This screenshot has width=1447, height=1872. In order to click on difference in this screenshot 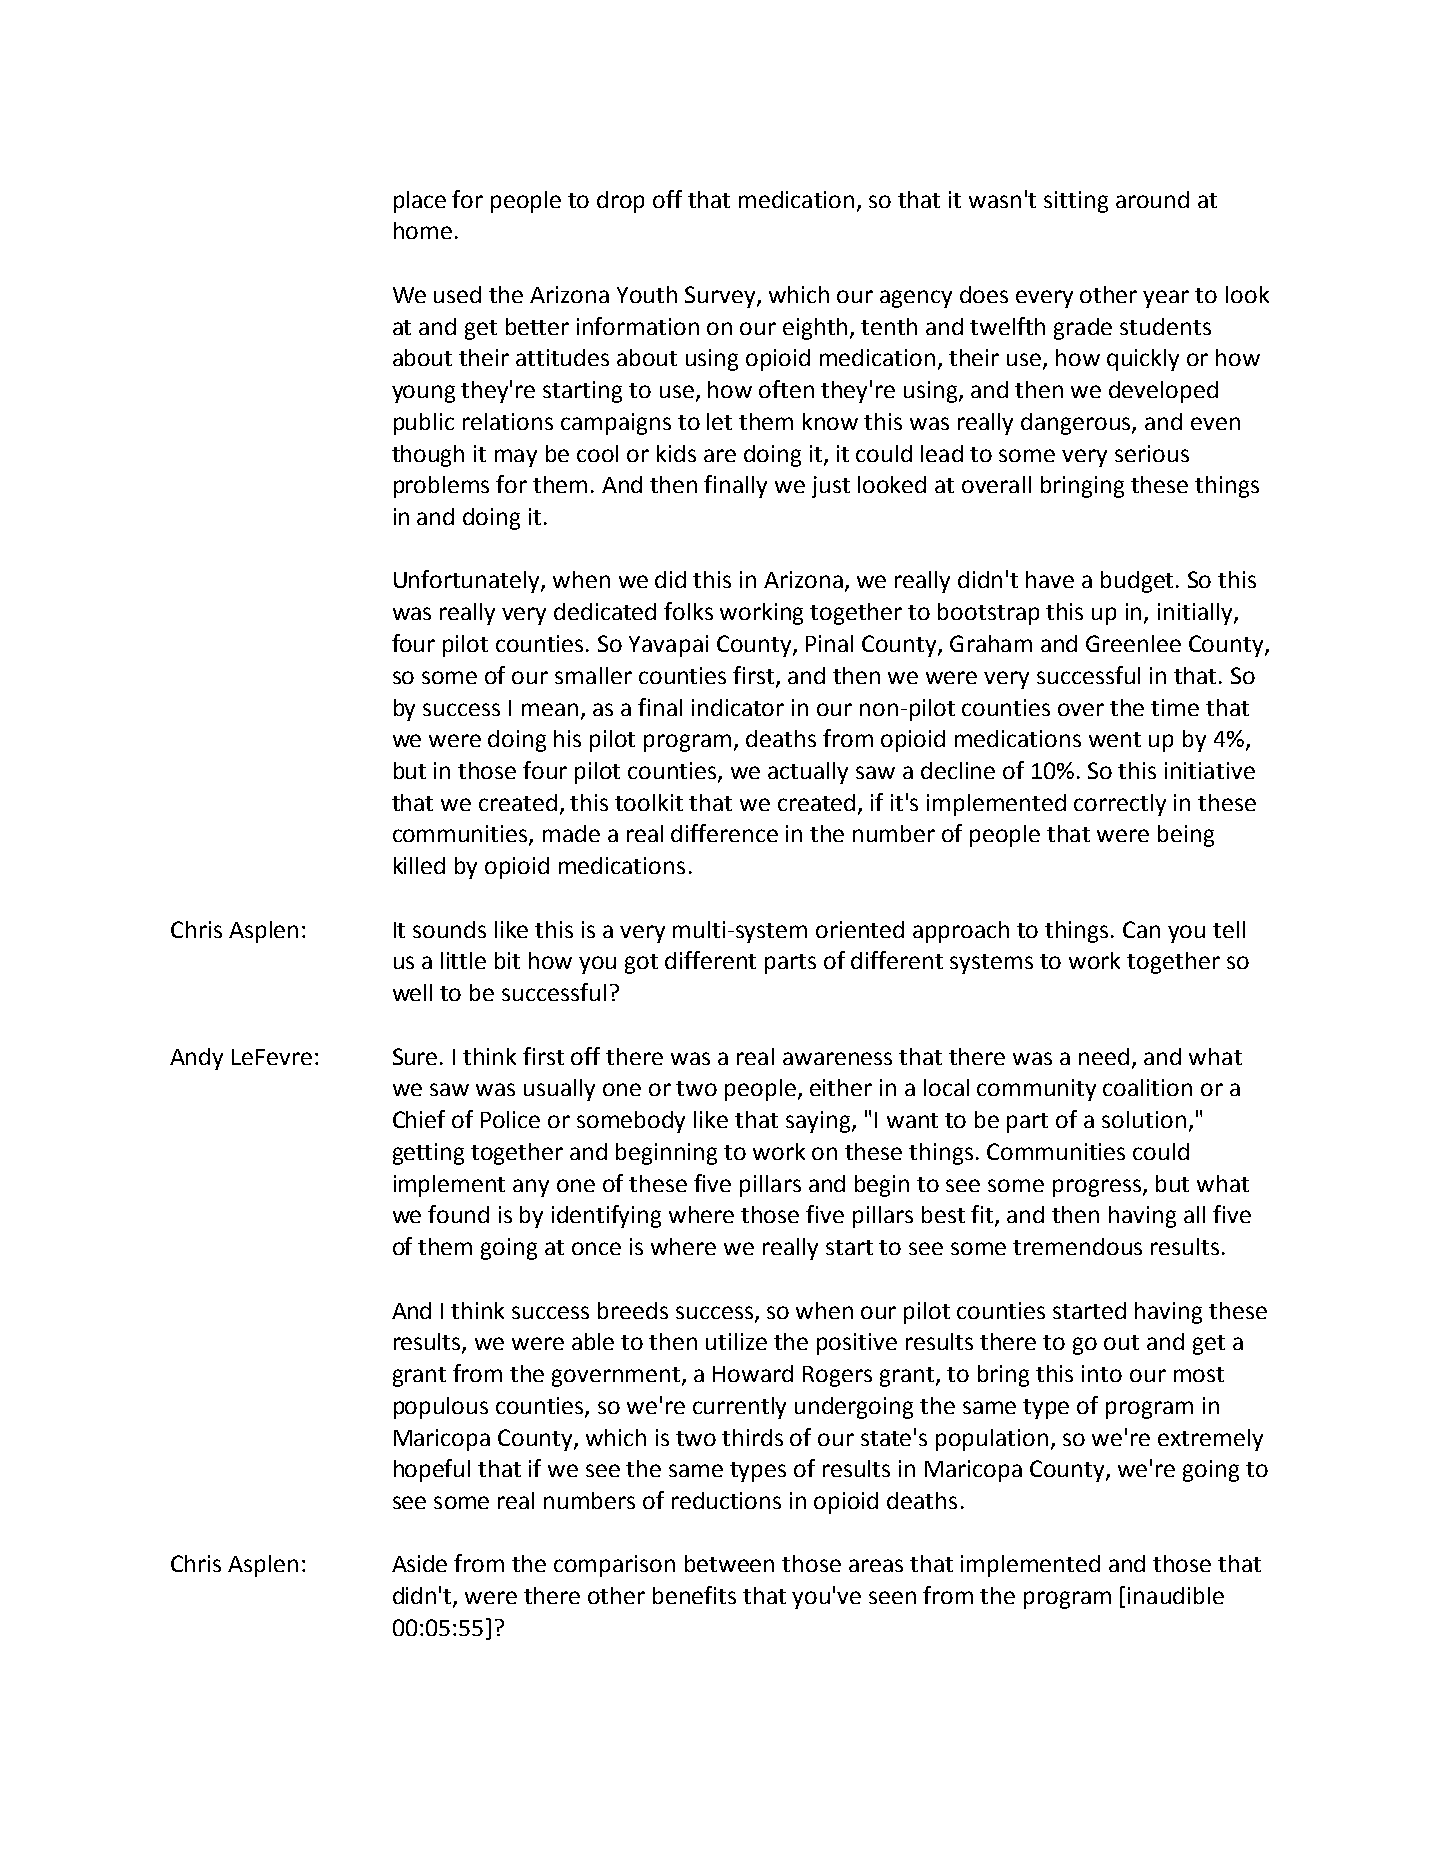, I will do `click(724, 833)`.
